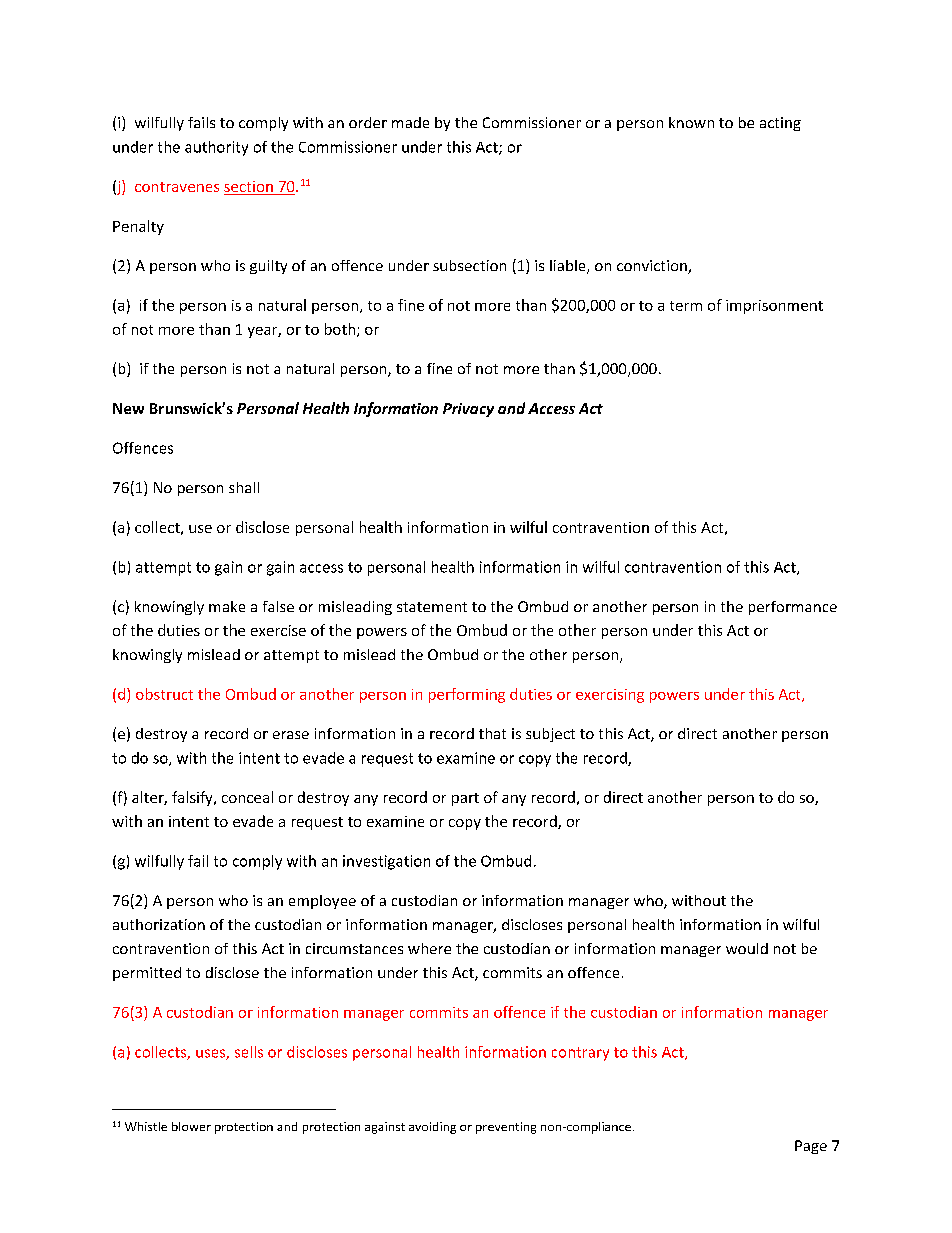 The height and width of the page is (1233, 952). Describe the element at coordinates (793, 608) in the page. I see `performance` at that location.
